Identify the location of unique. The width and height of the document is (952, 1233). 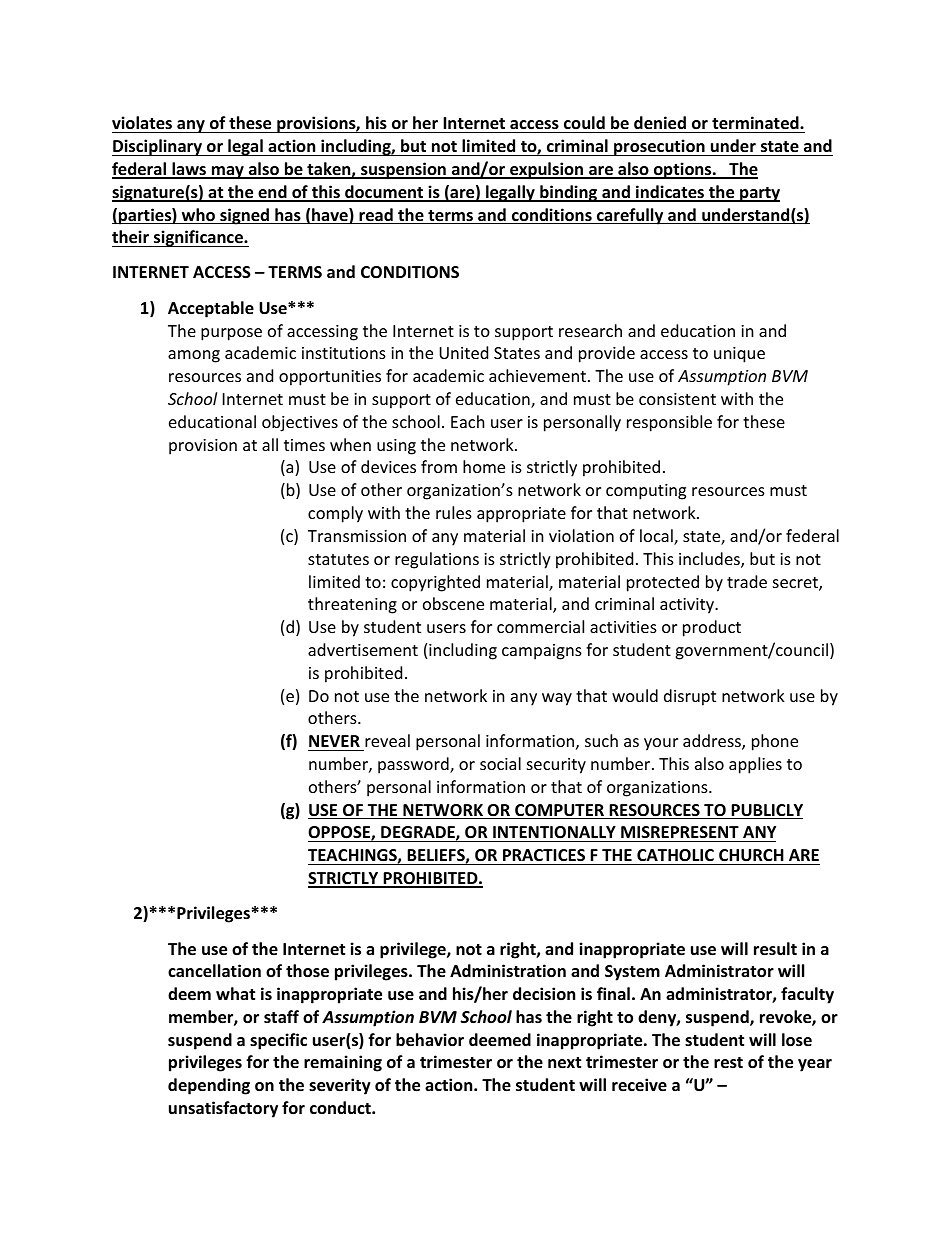
(739, 355).
